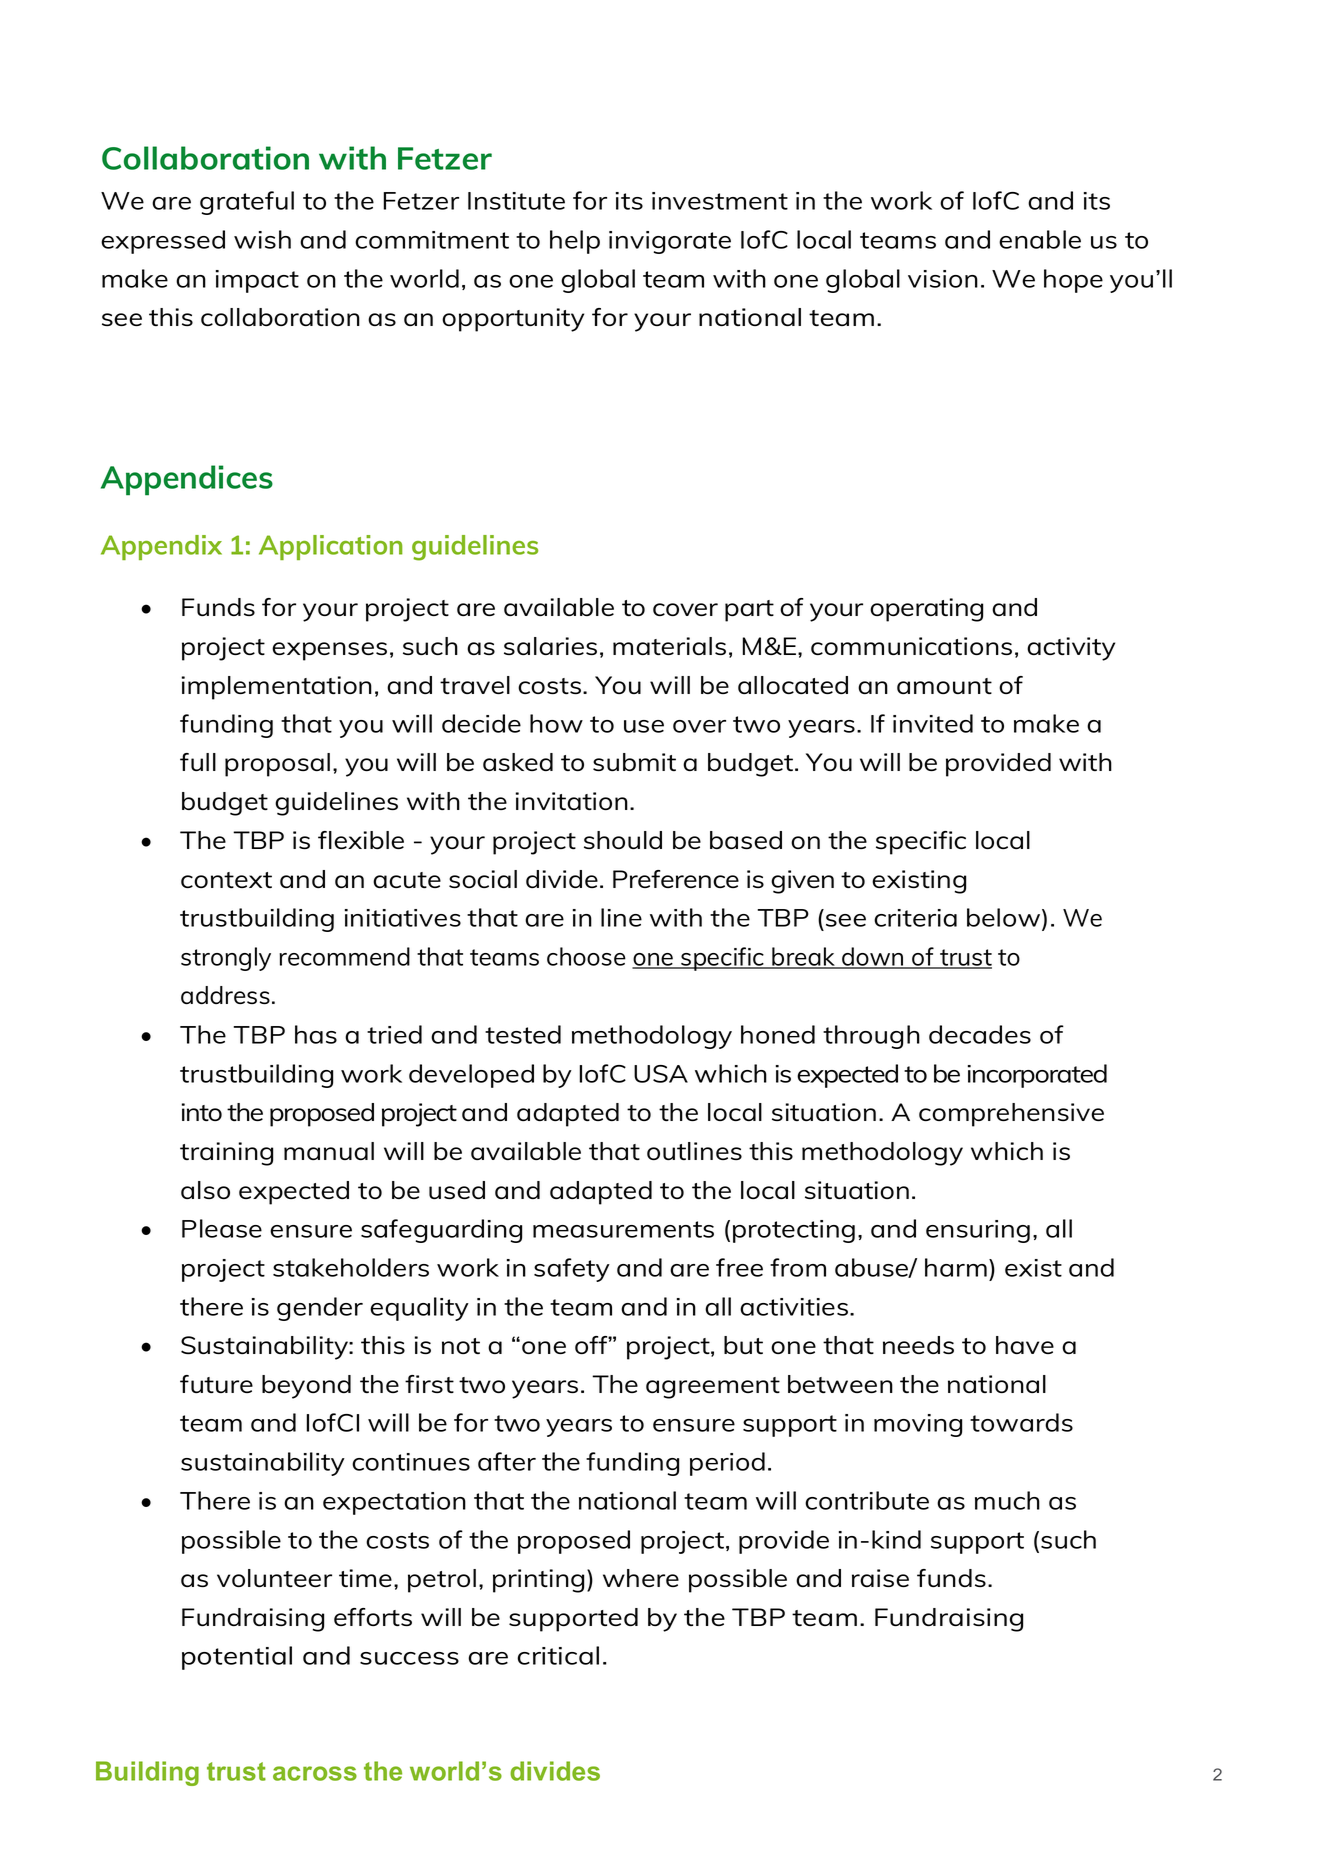  What do you see at coordinates (558, 1655) in the document?
I see `critical` at bounding box center [558, 1655].
